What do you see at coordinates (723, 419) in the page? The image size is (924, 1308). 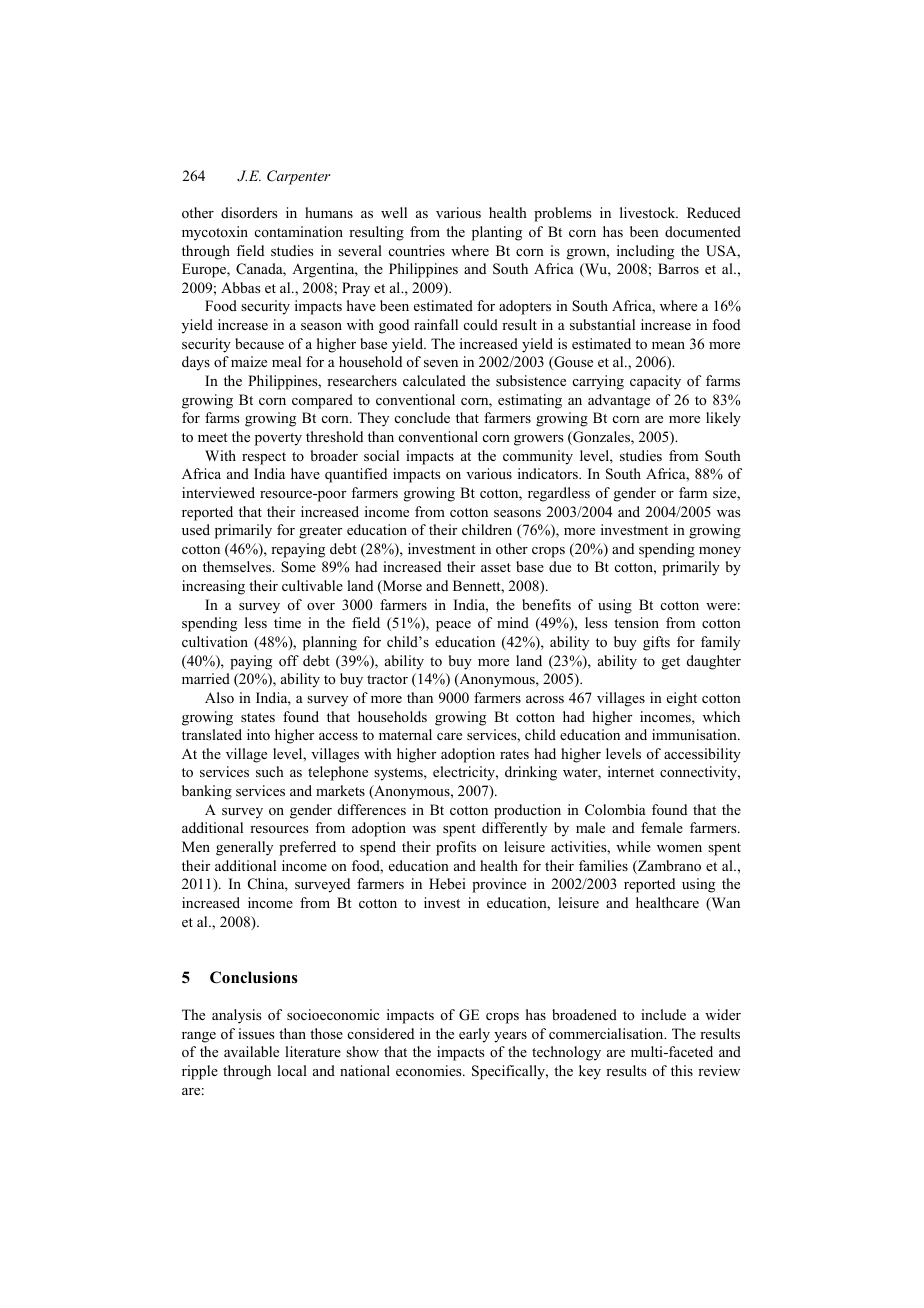 I see `likely` at bounding box center [723, 419].
